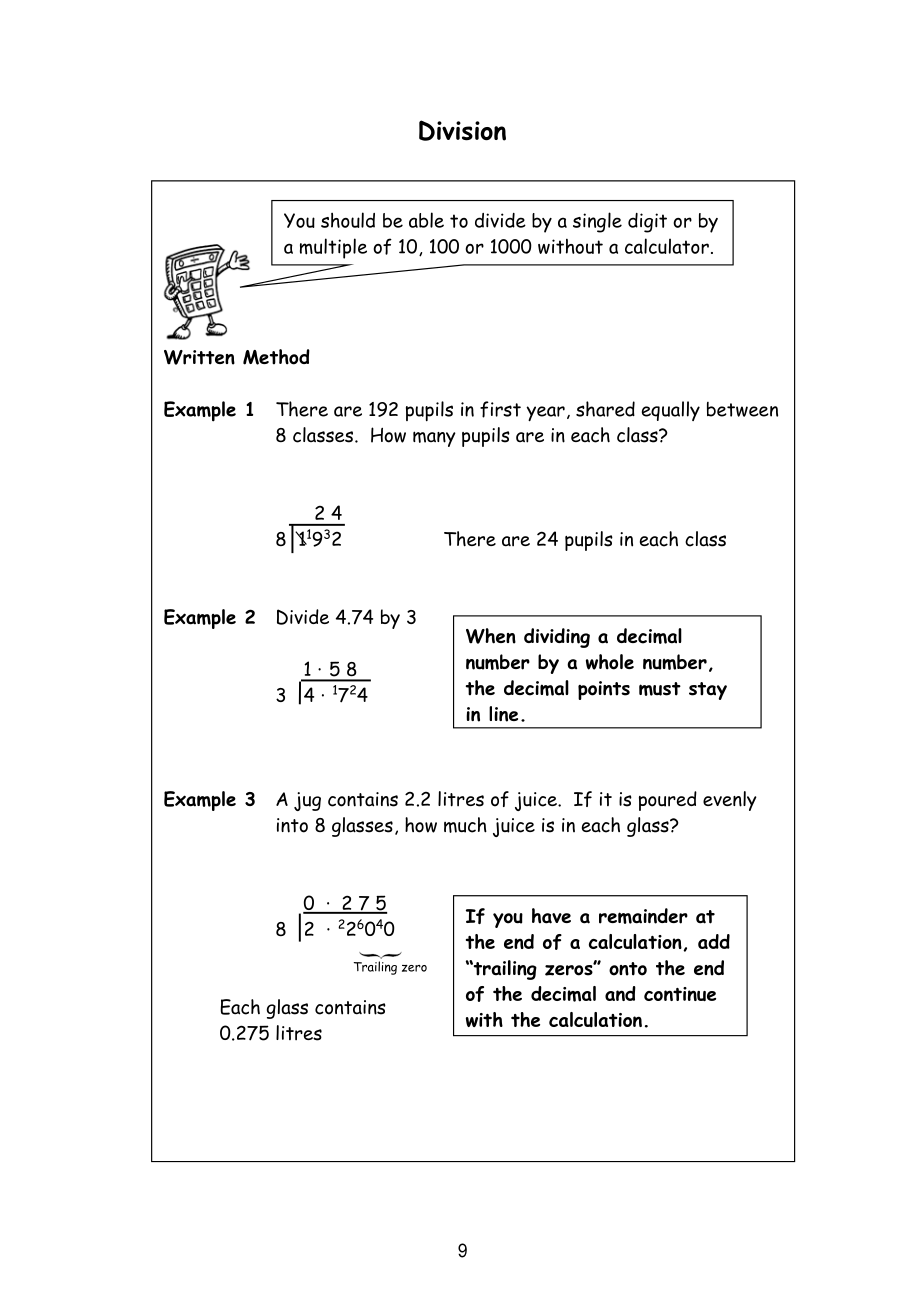 The height and width of the image is (1309, 924). I want to click on into, so click(292, 825).
